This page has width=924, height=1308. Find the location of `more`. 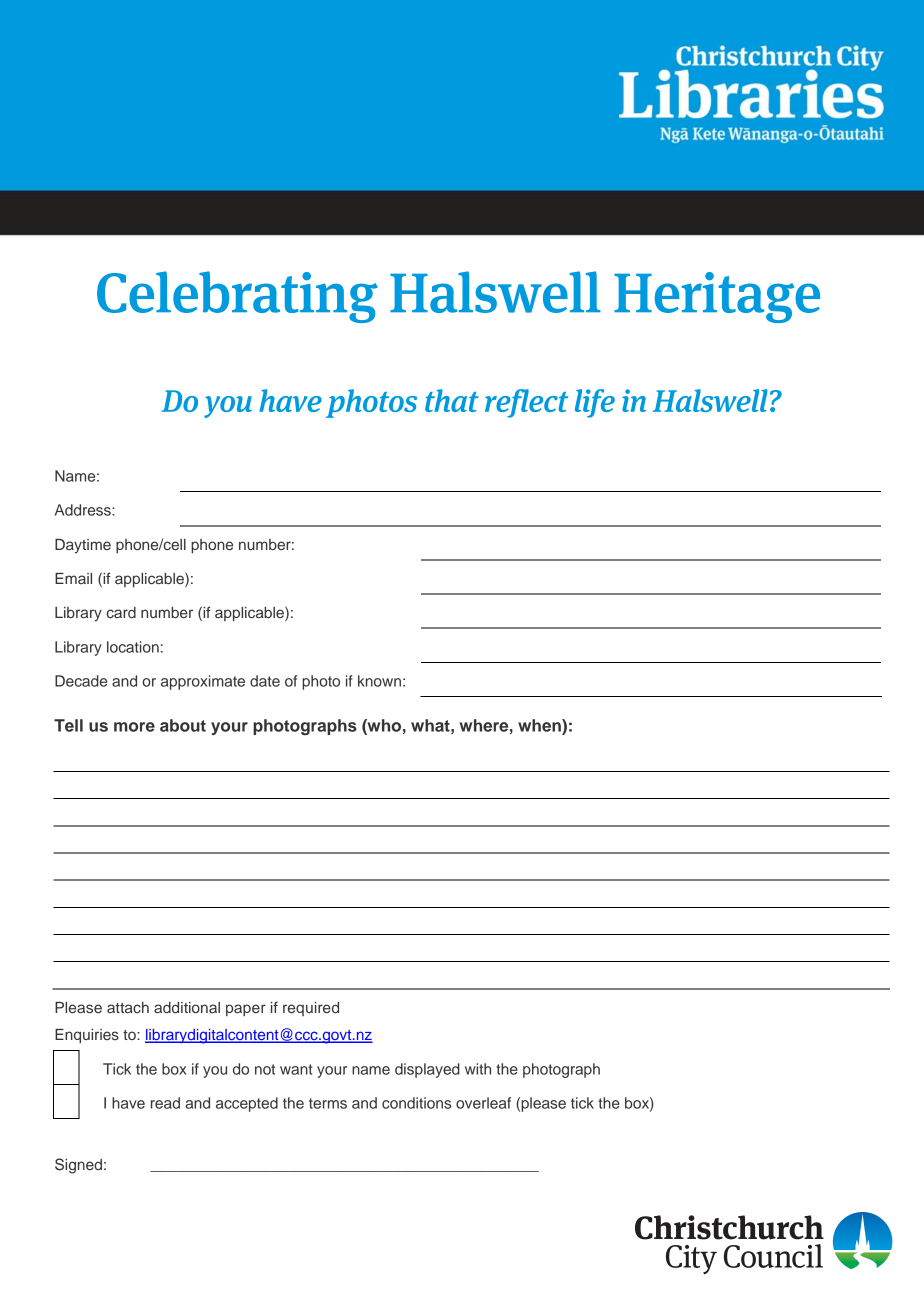

more is located at coordinates (134, 727).
